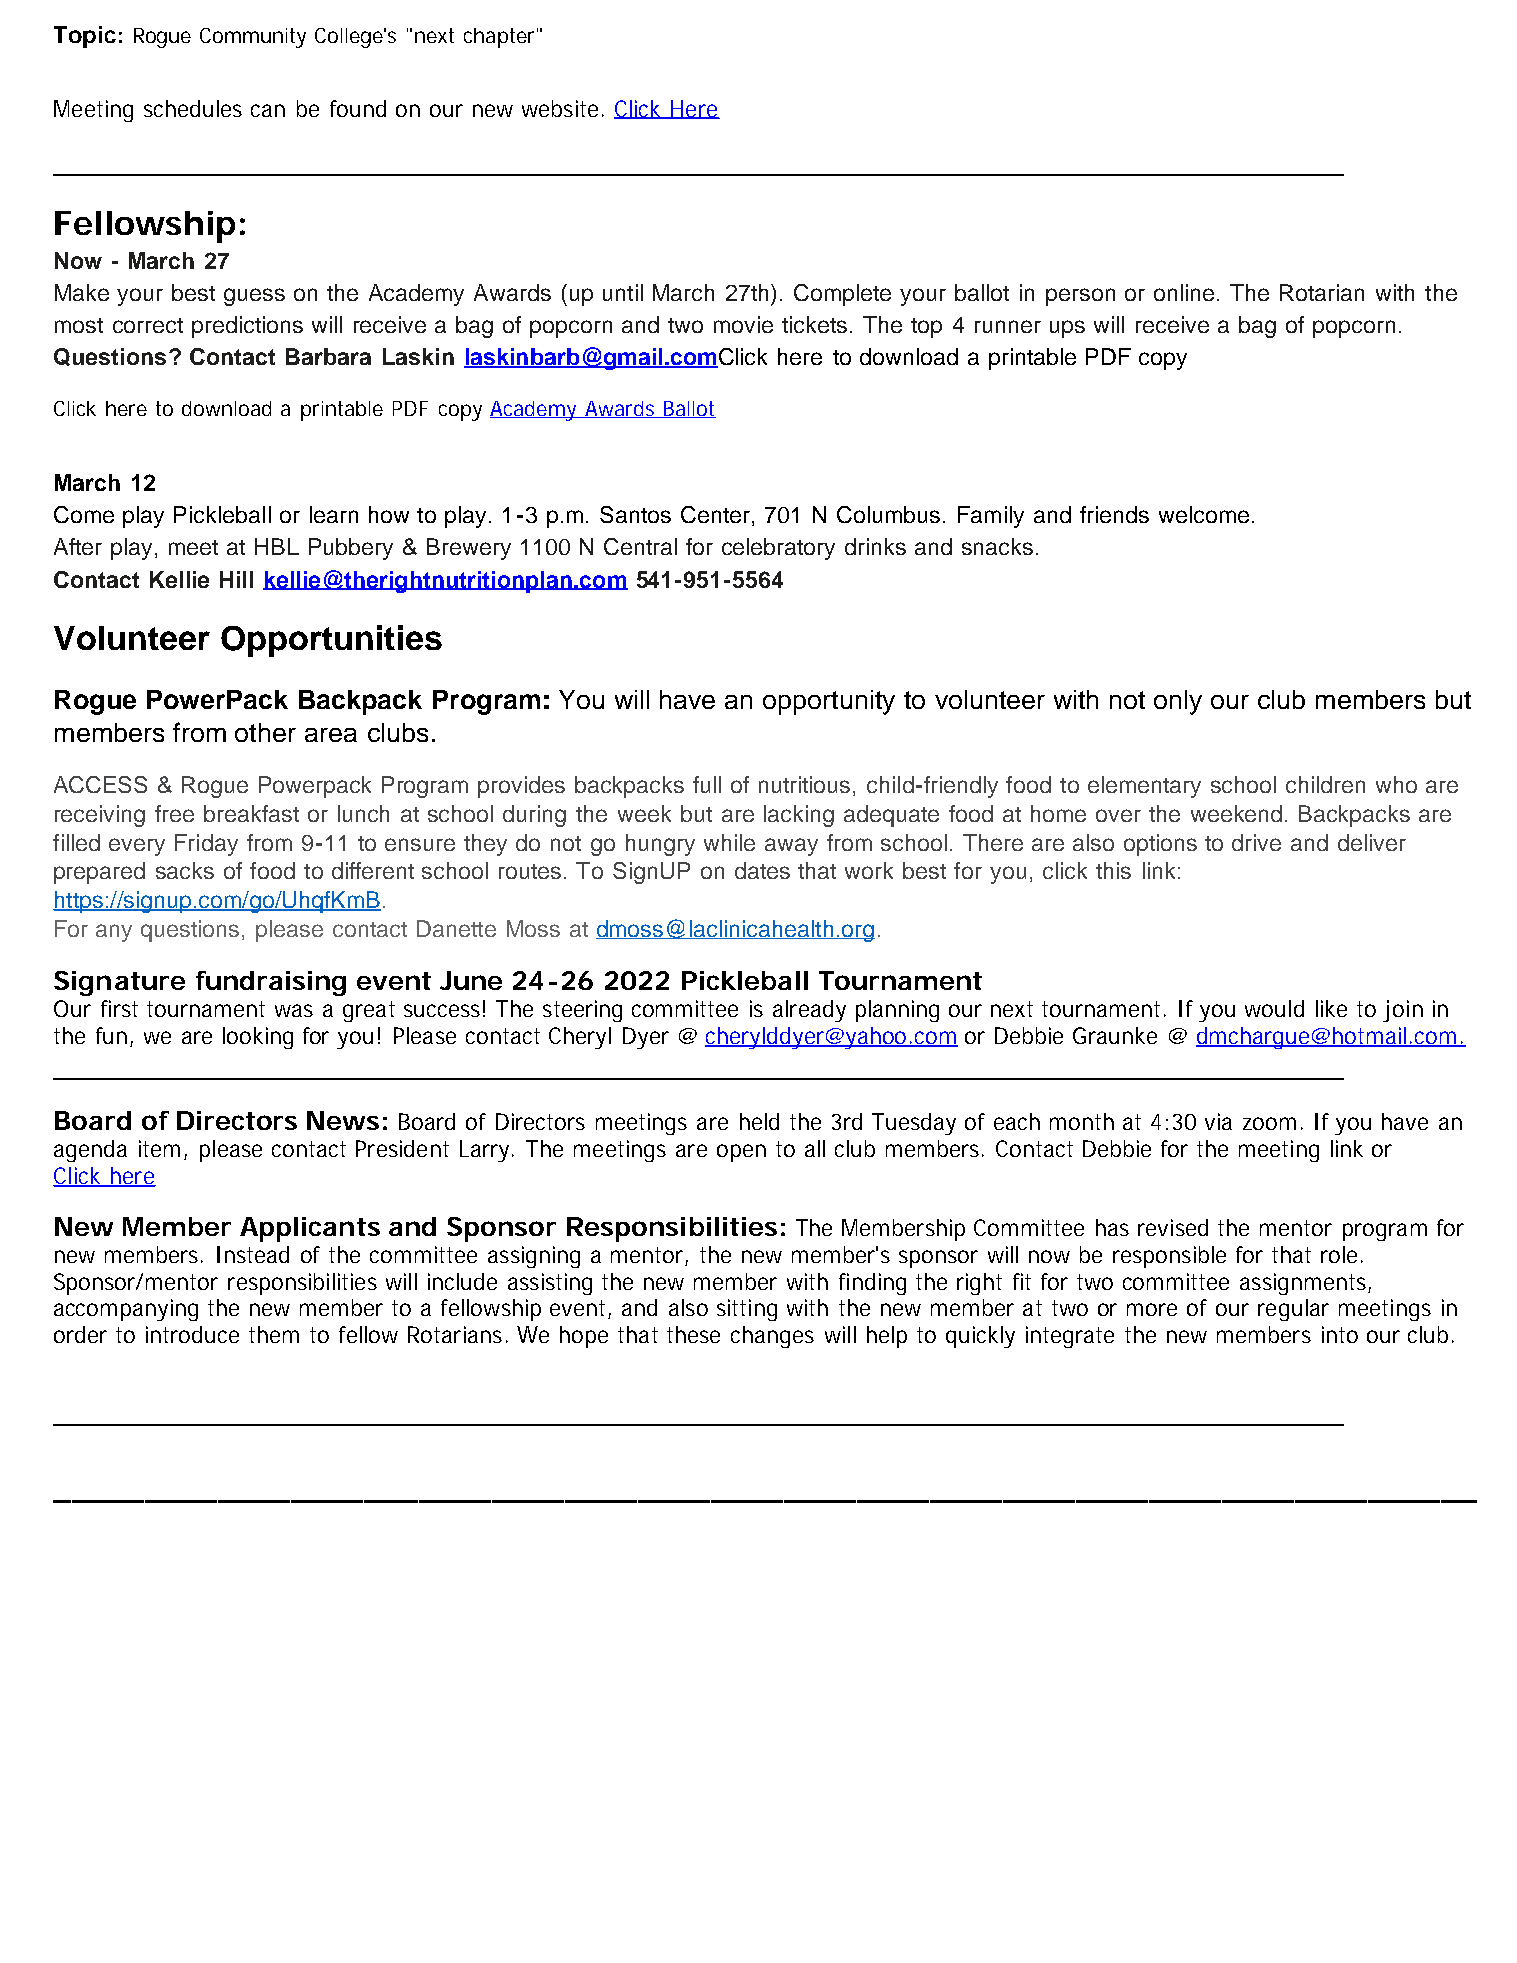  I want to click on Barbara, so click(328, 356).
